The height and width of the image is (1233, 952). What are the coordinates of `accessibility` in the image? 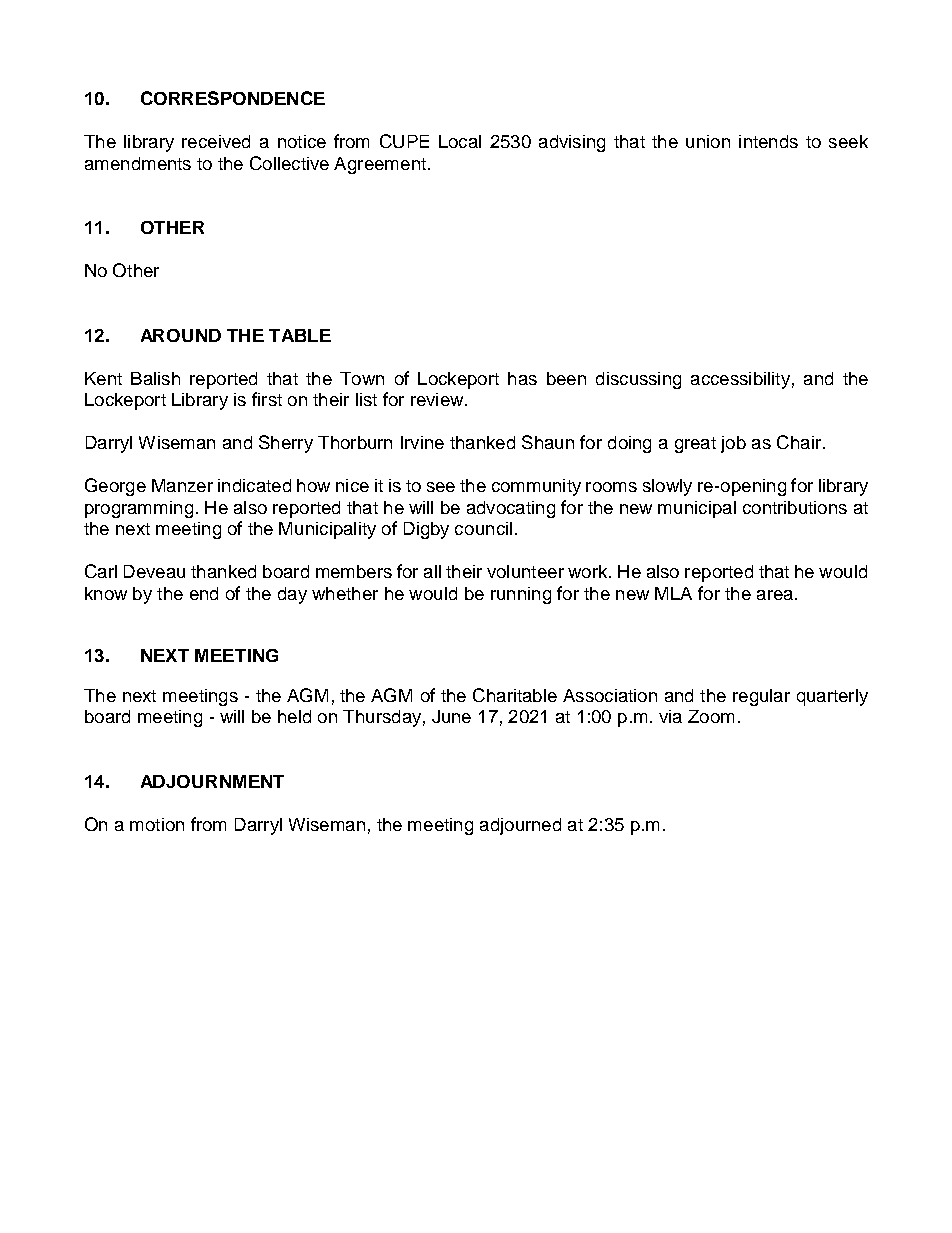 It's located at (740, 380).
